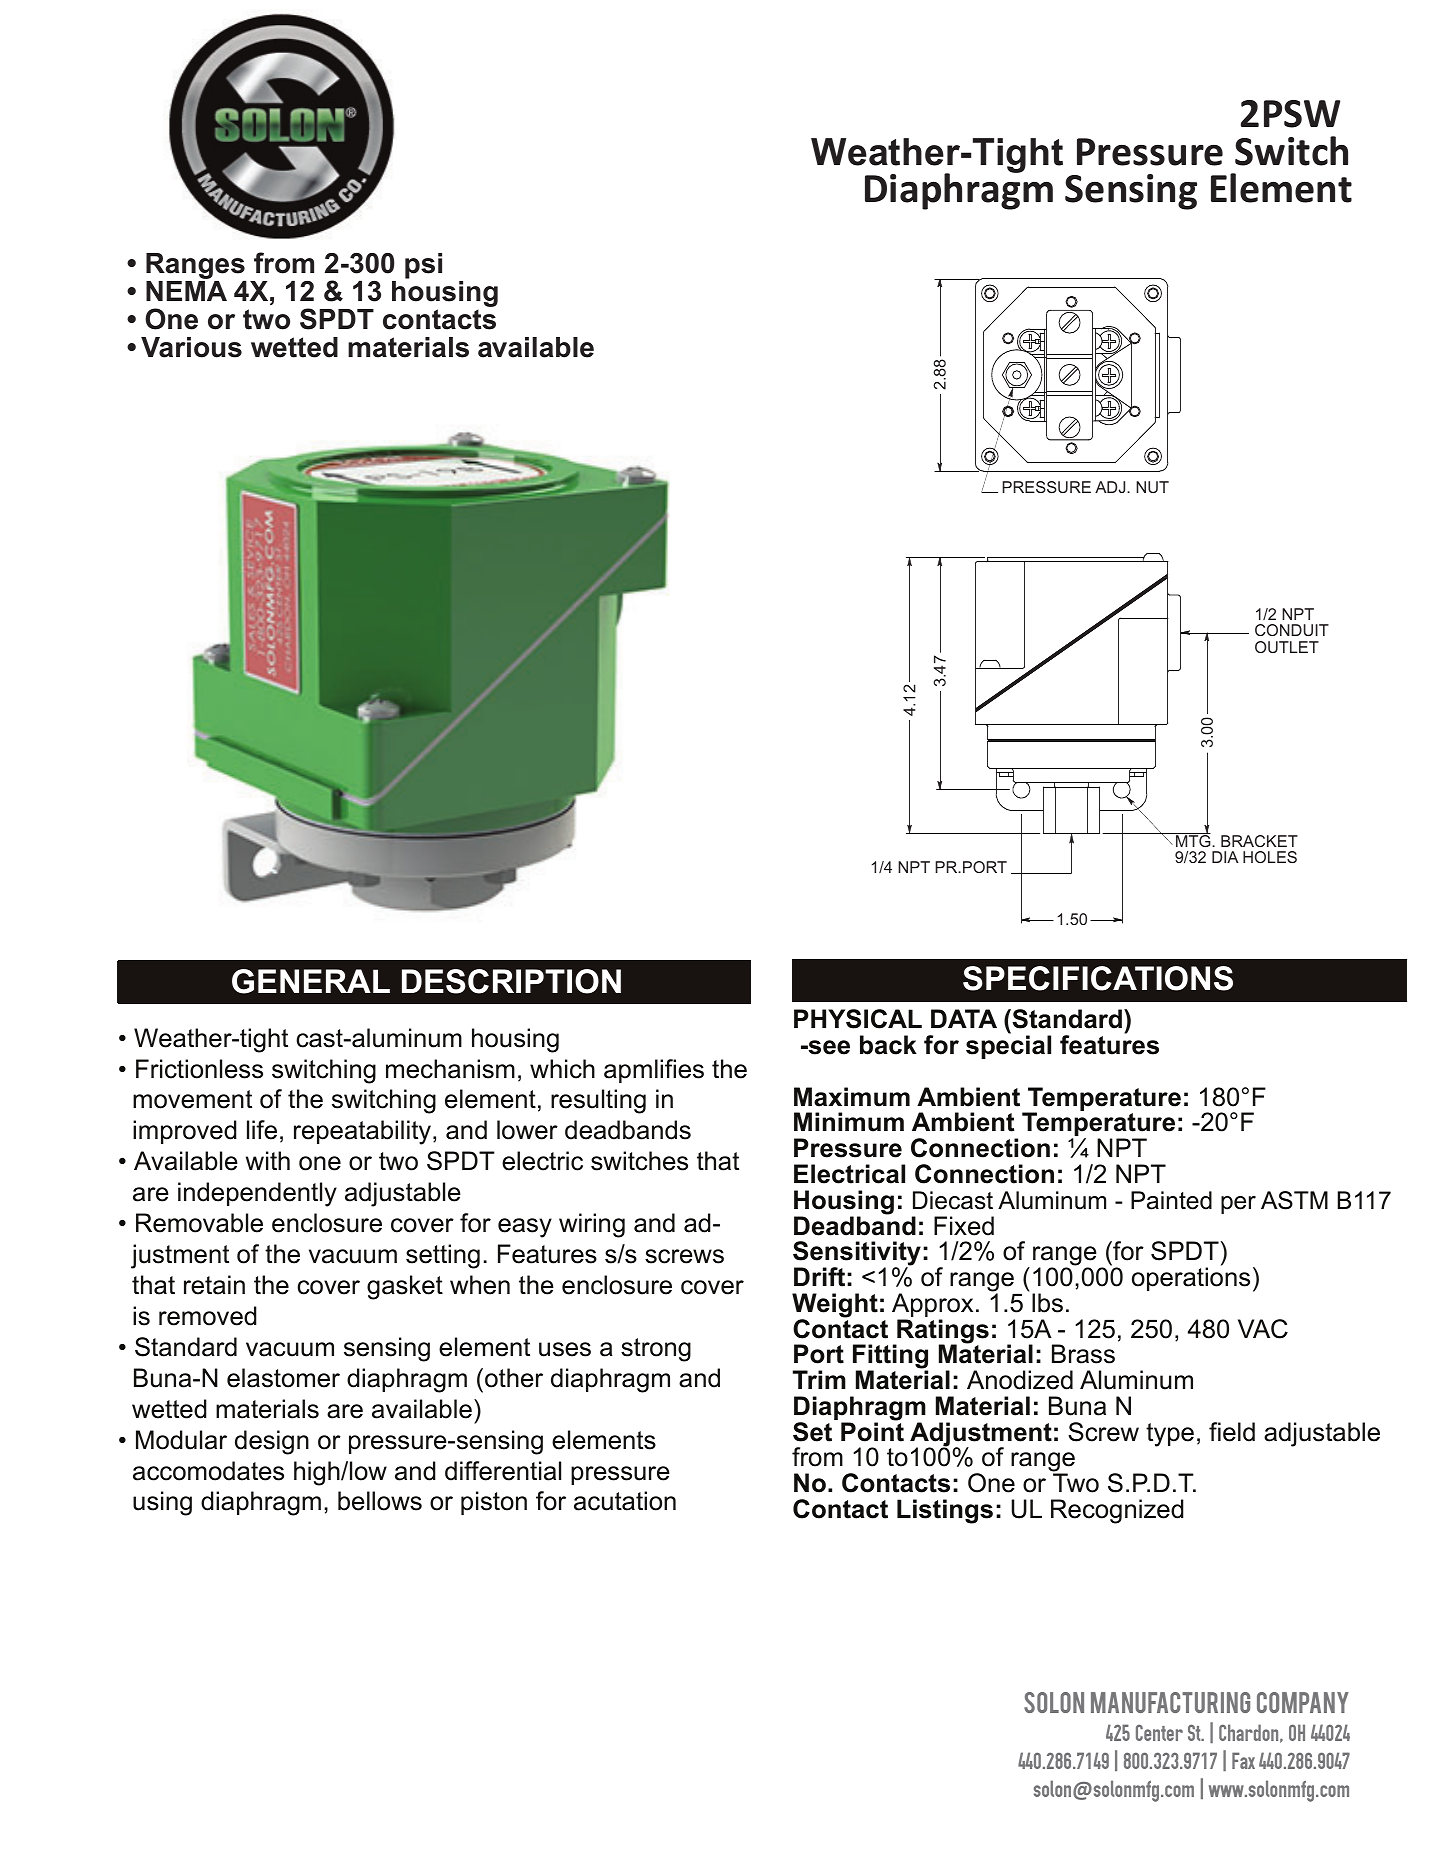 This document has width=1433, height=1855. What do you see at coordinates (1152, 487) in the document?
I see `NUT` at bounding box center [1152, 487].
